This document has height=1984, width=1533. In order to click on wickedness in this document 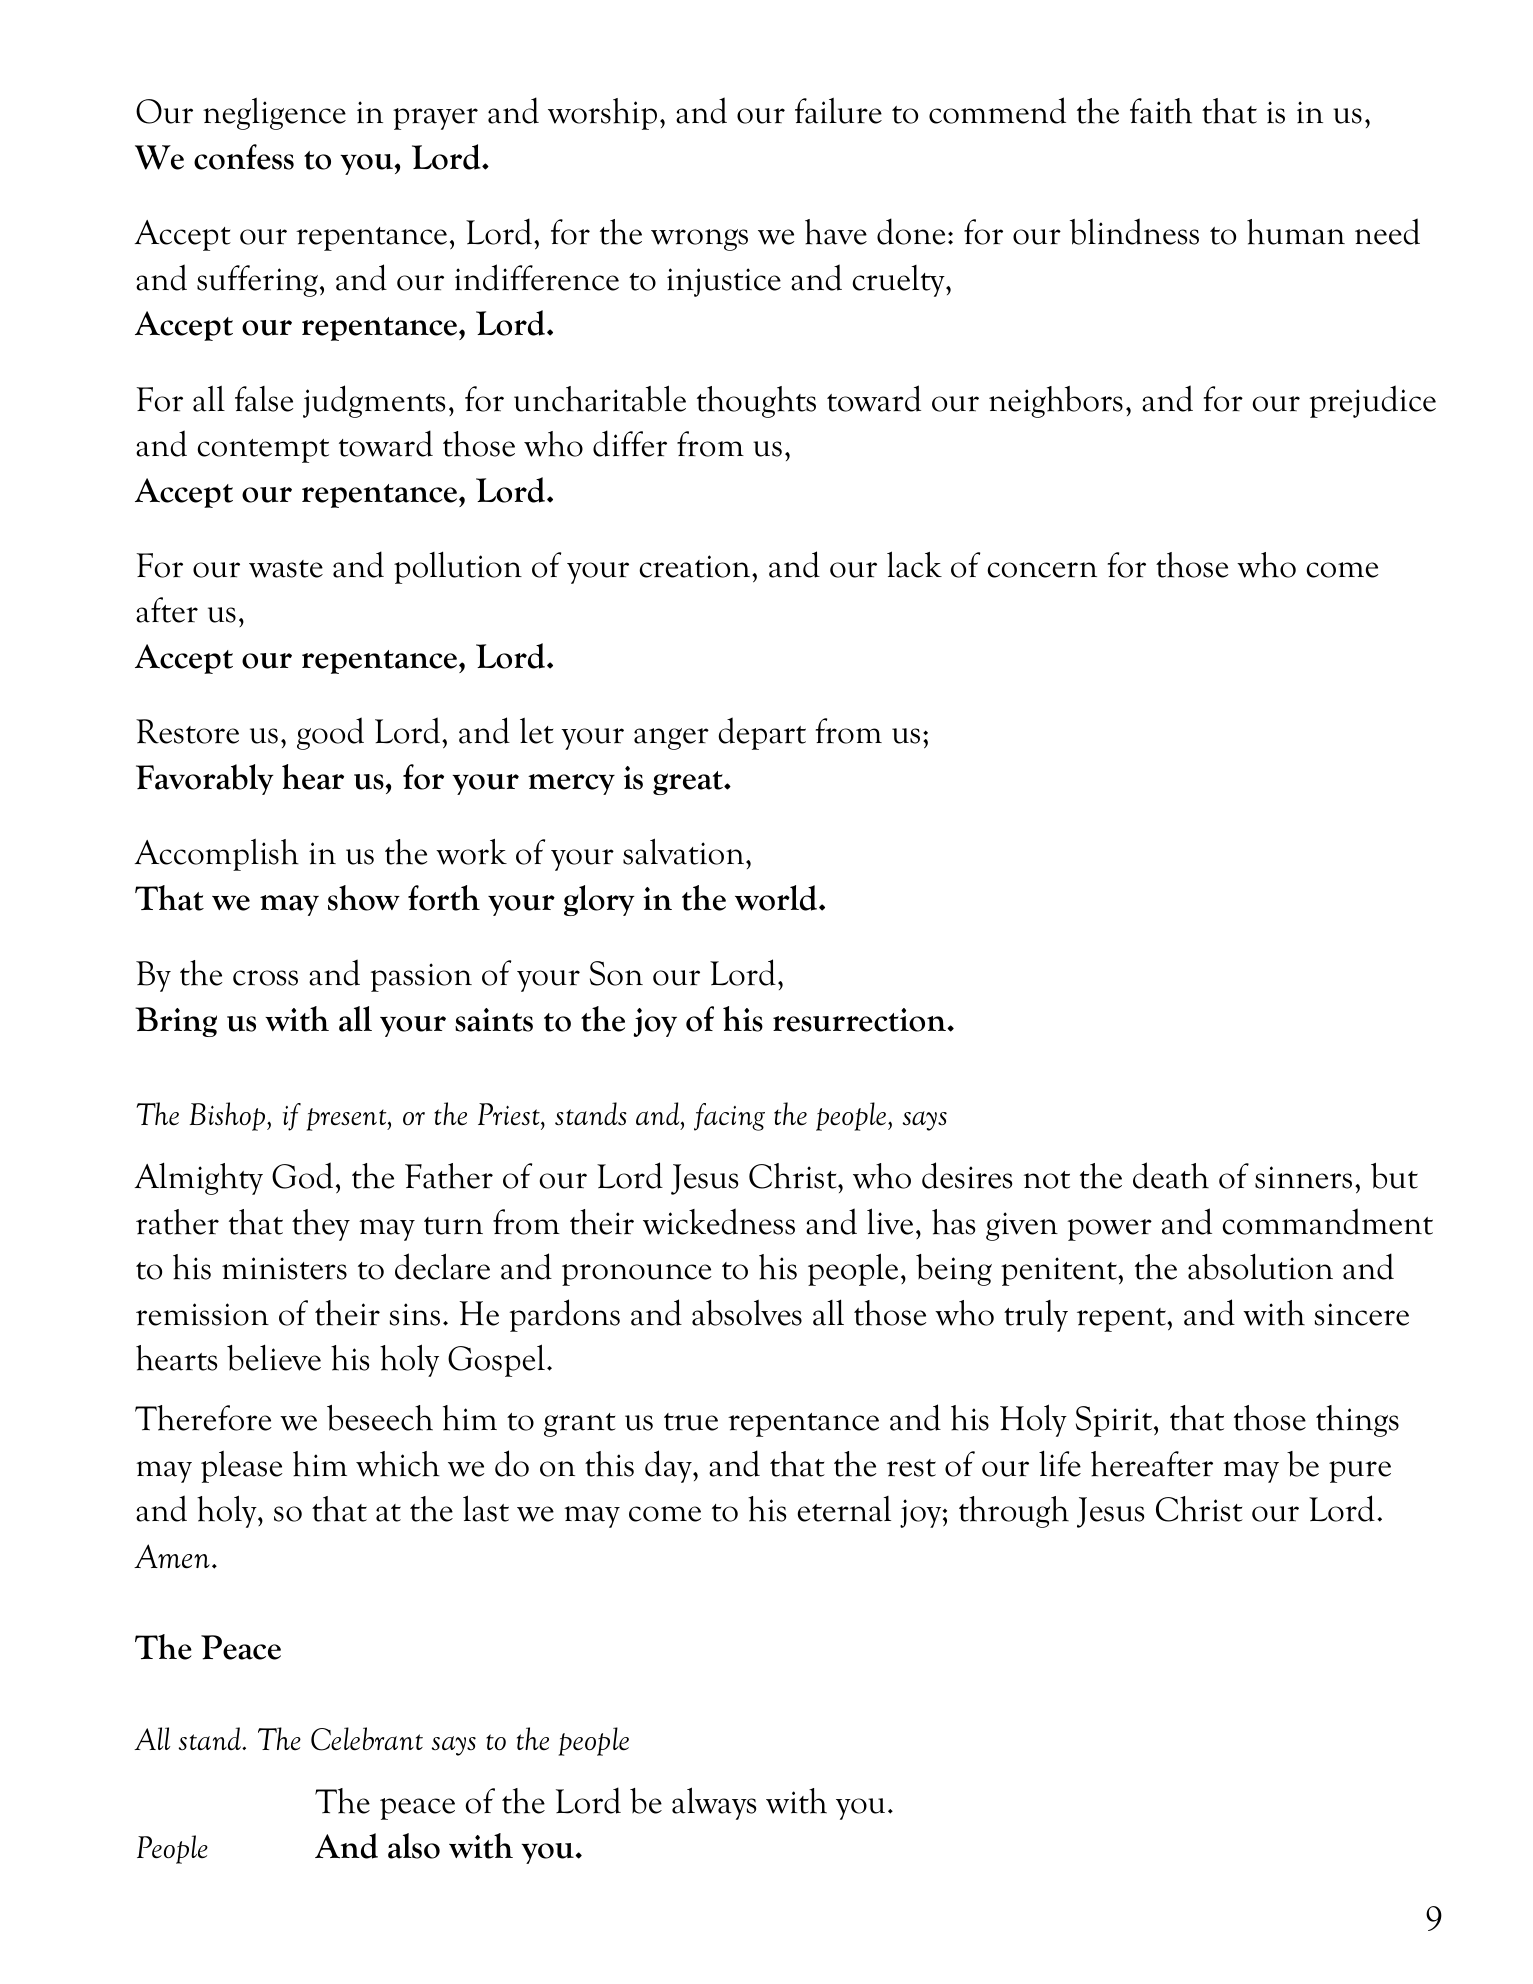, I will do `click(719, 1221)`.
